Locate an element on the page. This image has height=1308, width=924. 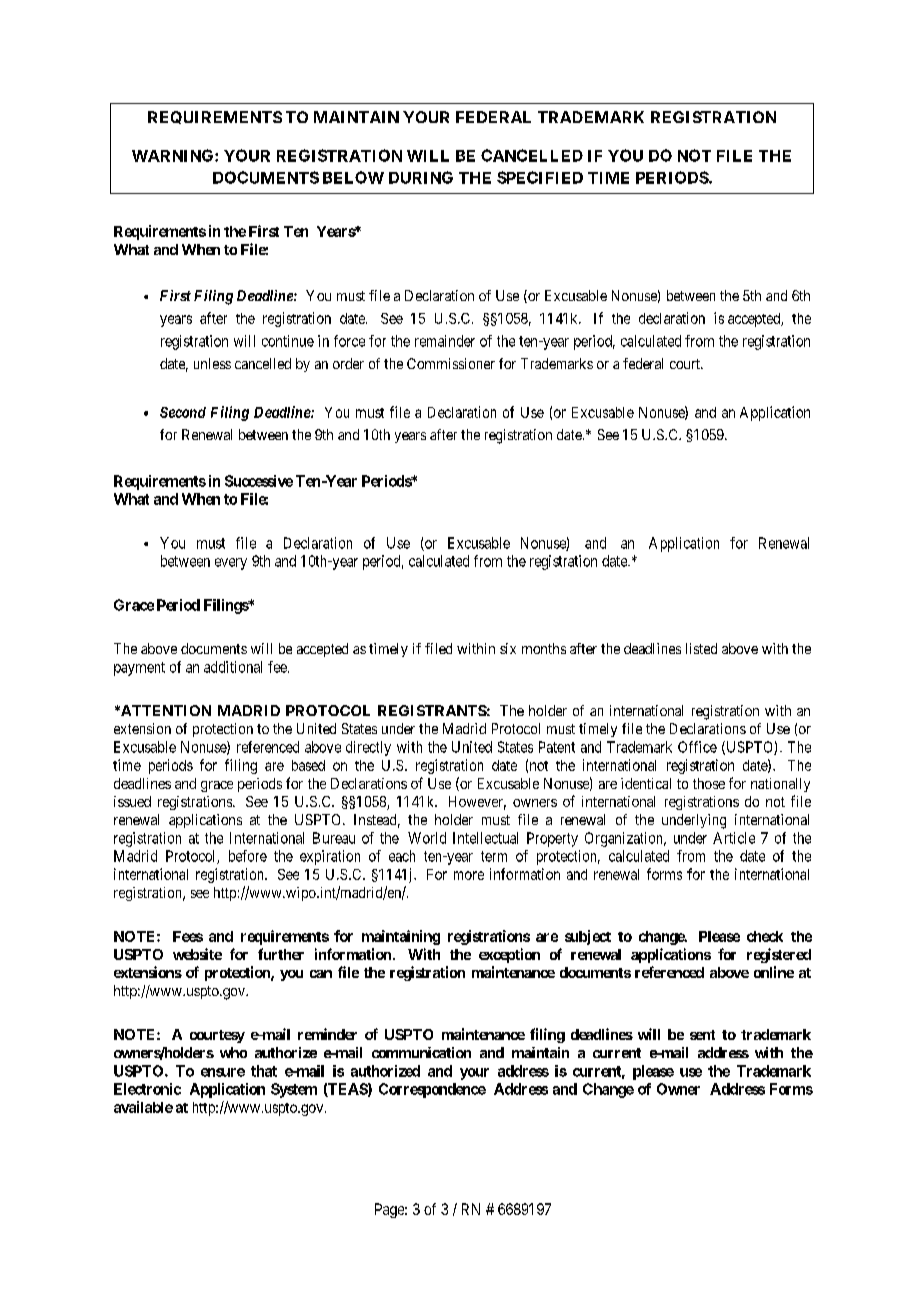
listed is located at coordinates (701, 648).
